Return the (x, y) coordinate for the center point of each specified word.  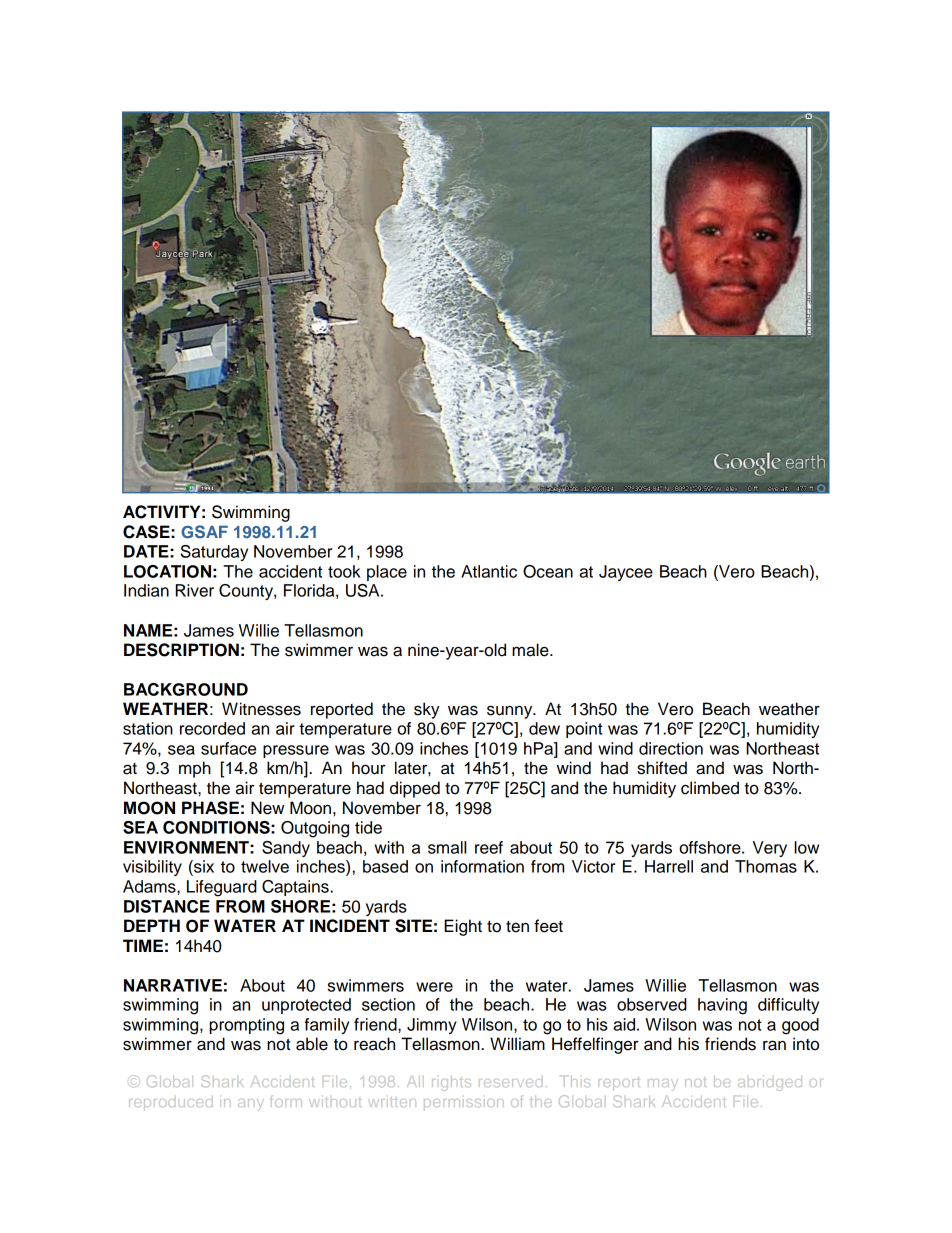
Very (770, 849)
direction (671, 748)
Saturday (214, 553)
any (251, 1105)
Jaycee (626, 573)
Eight (463, 927)
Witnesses (261, 709)
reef (489, 847)
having (722, 1006)
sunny (511, 712)
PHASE (210, 808)
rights (451, 1083)
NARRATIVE (173, 985)
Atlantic (489, 571)
